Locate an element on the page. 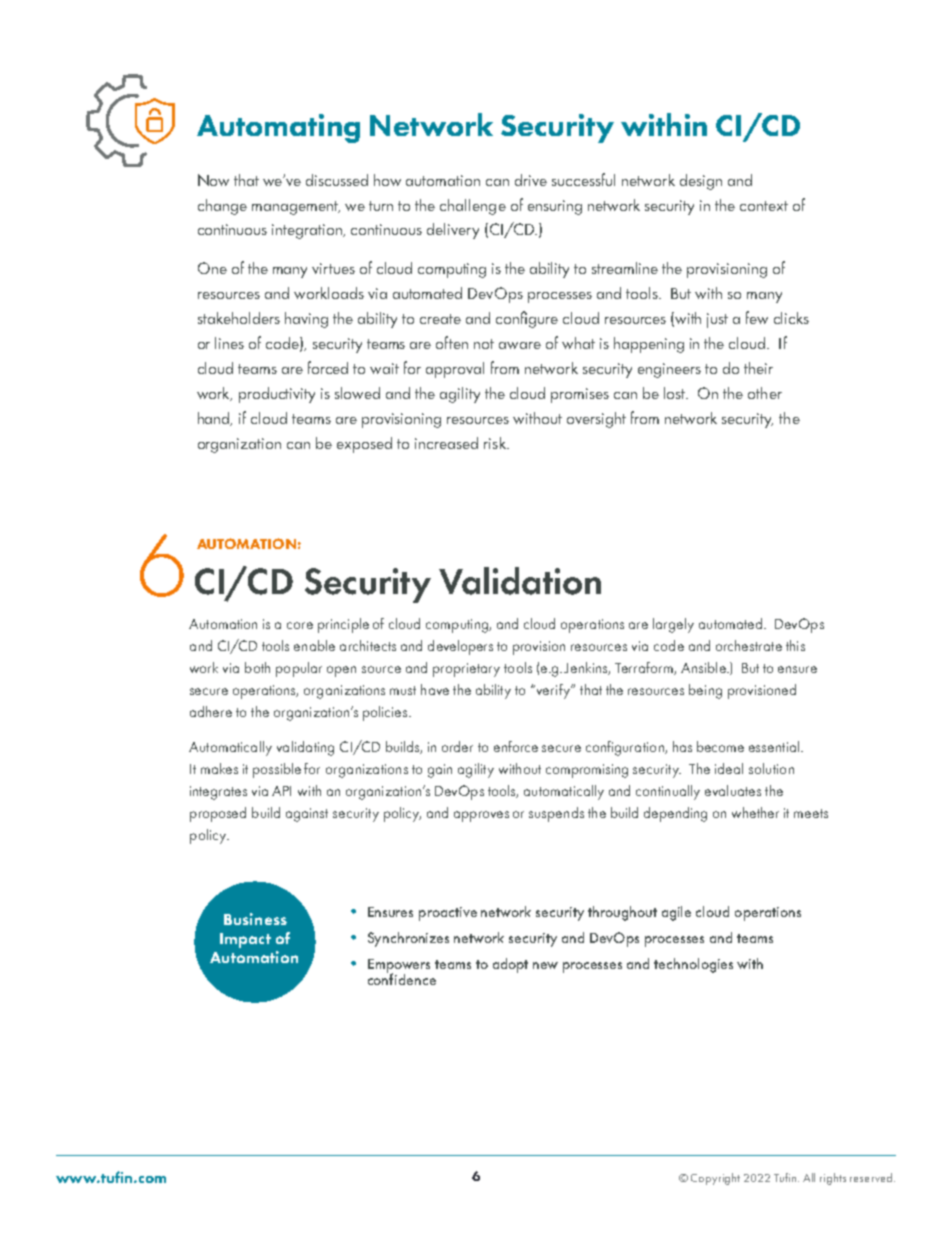 Image resolution: width=952 pixels, height=1233 pixels. context is located at coordinates (764, 206).
